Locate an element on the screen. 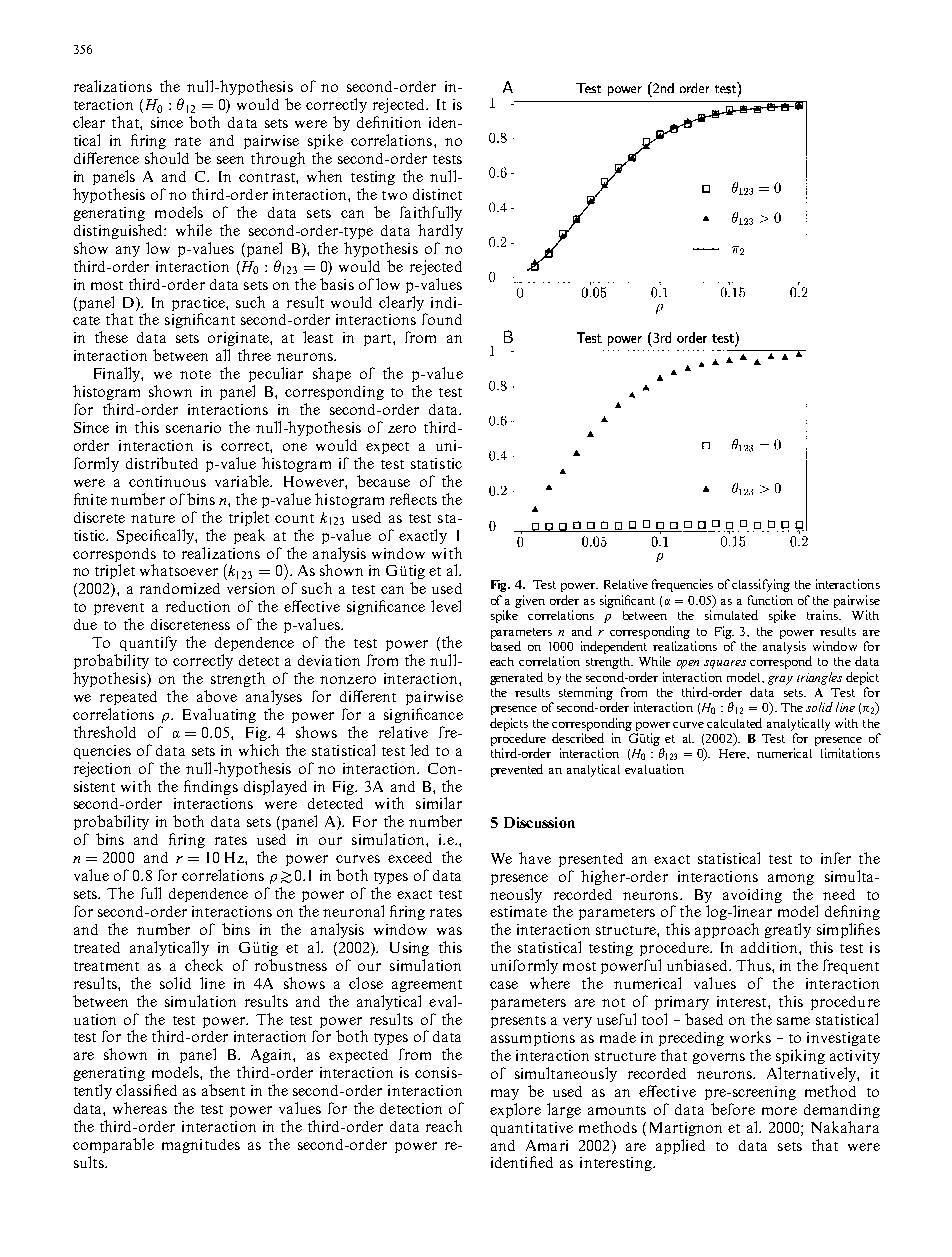 The height and width of the screenshot is (1257, 952). rejection is located at coordinates (102, 769).
